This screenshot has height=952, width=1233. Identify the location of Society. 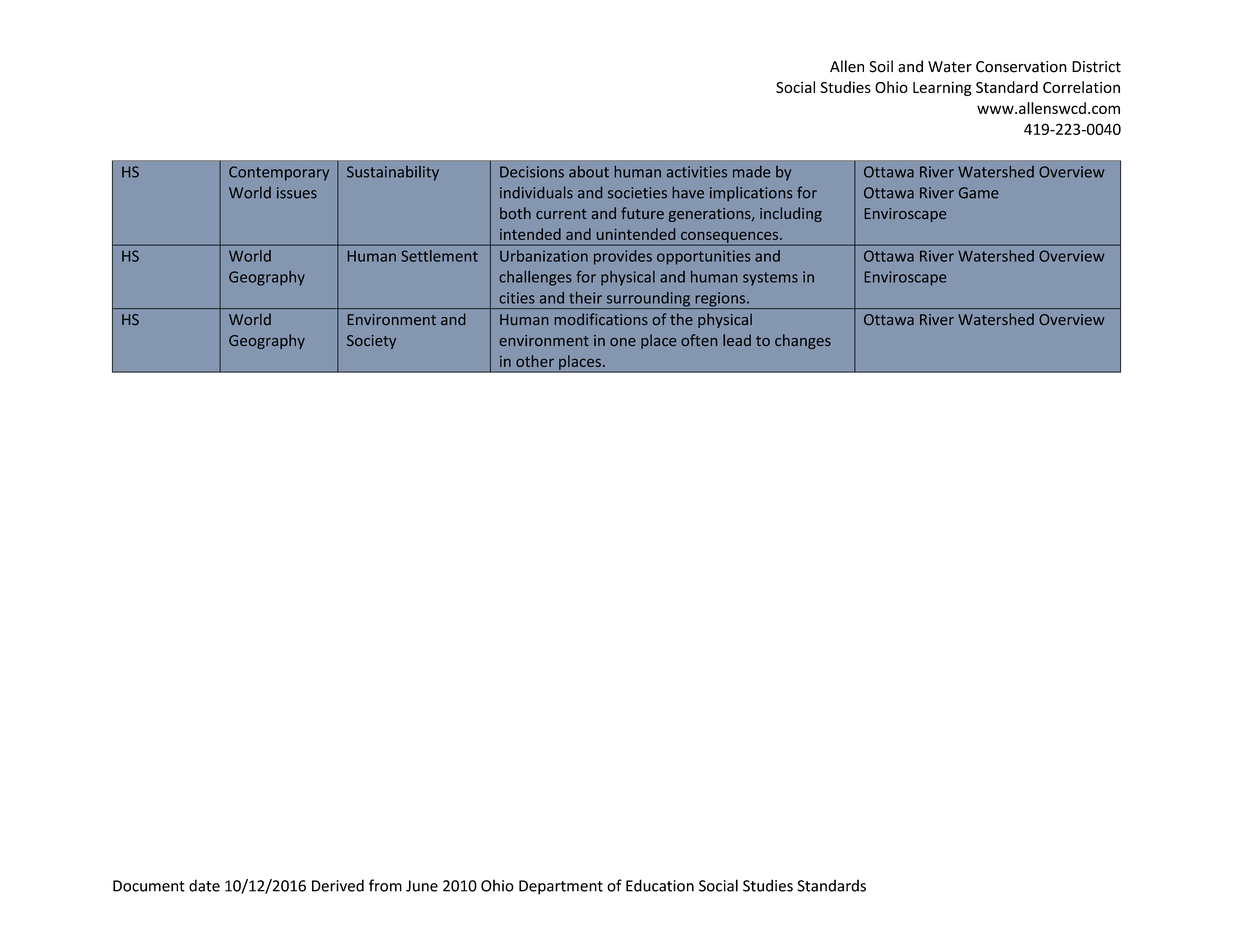
(371, 342).
